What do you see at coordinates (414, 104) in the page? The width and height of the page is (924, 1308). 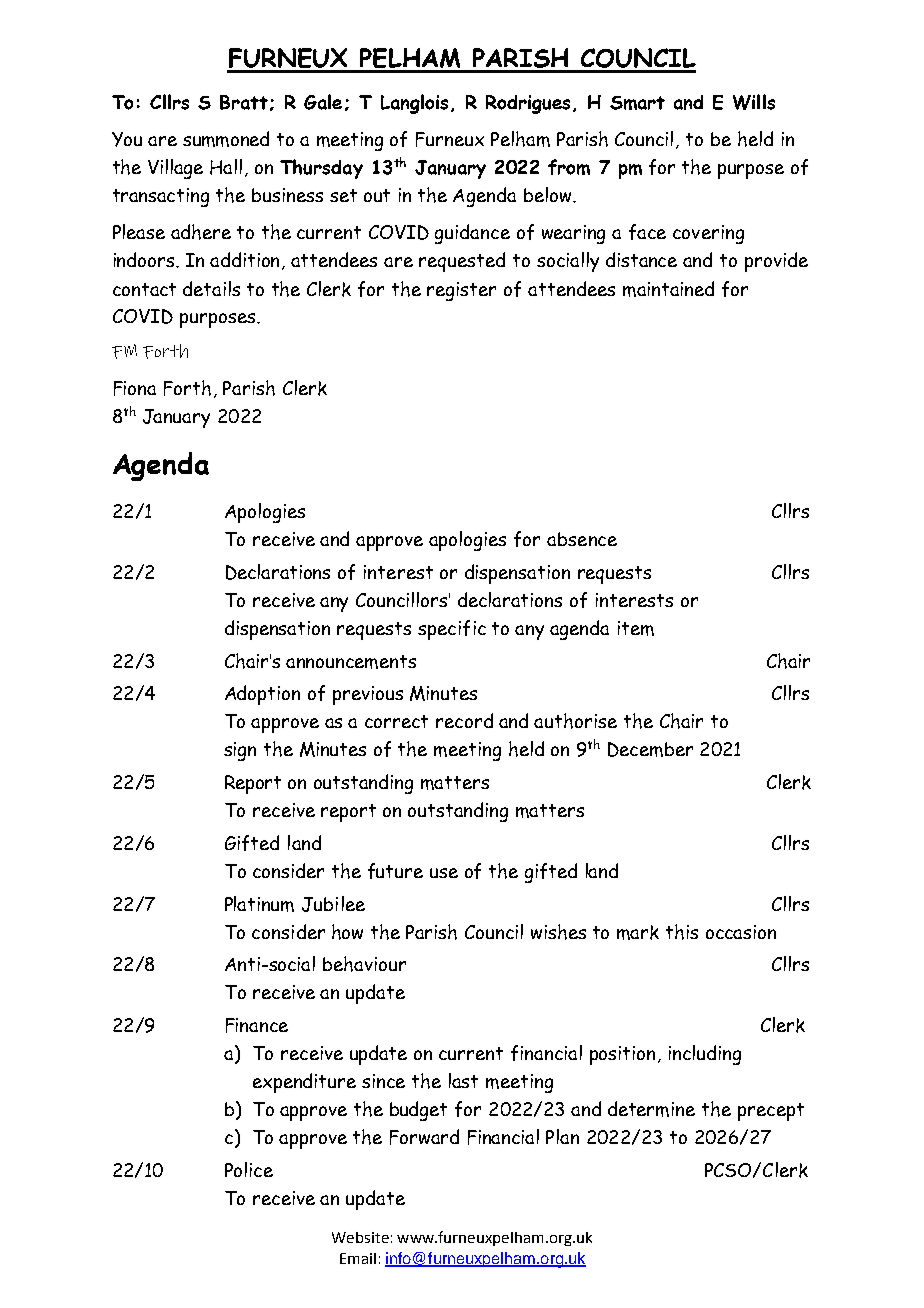 I see `Langlois` at bounding box center [414, 104].
